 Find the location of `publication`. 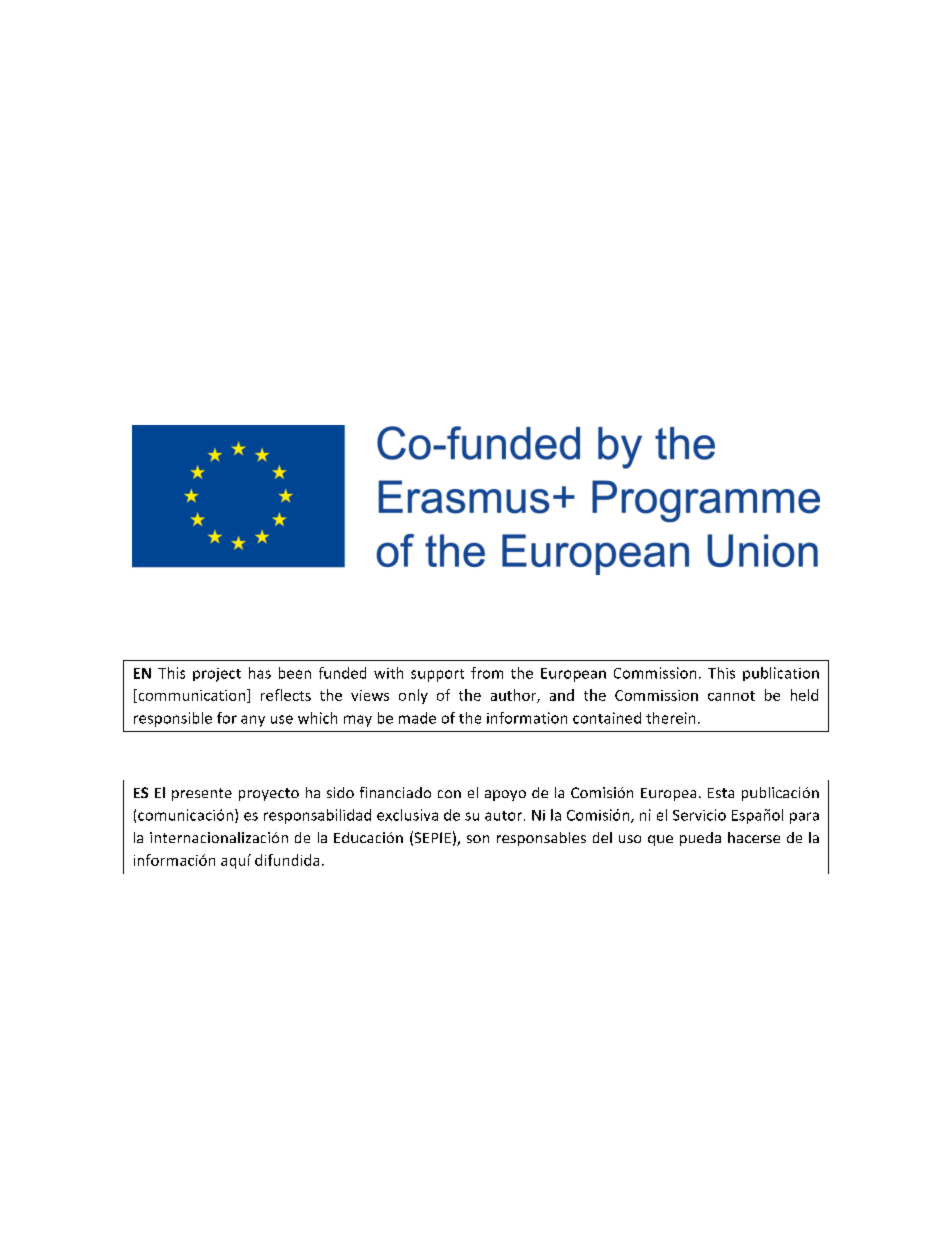

publication is located at coordinates (781, 674).
